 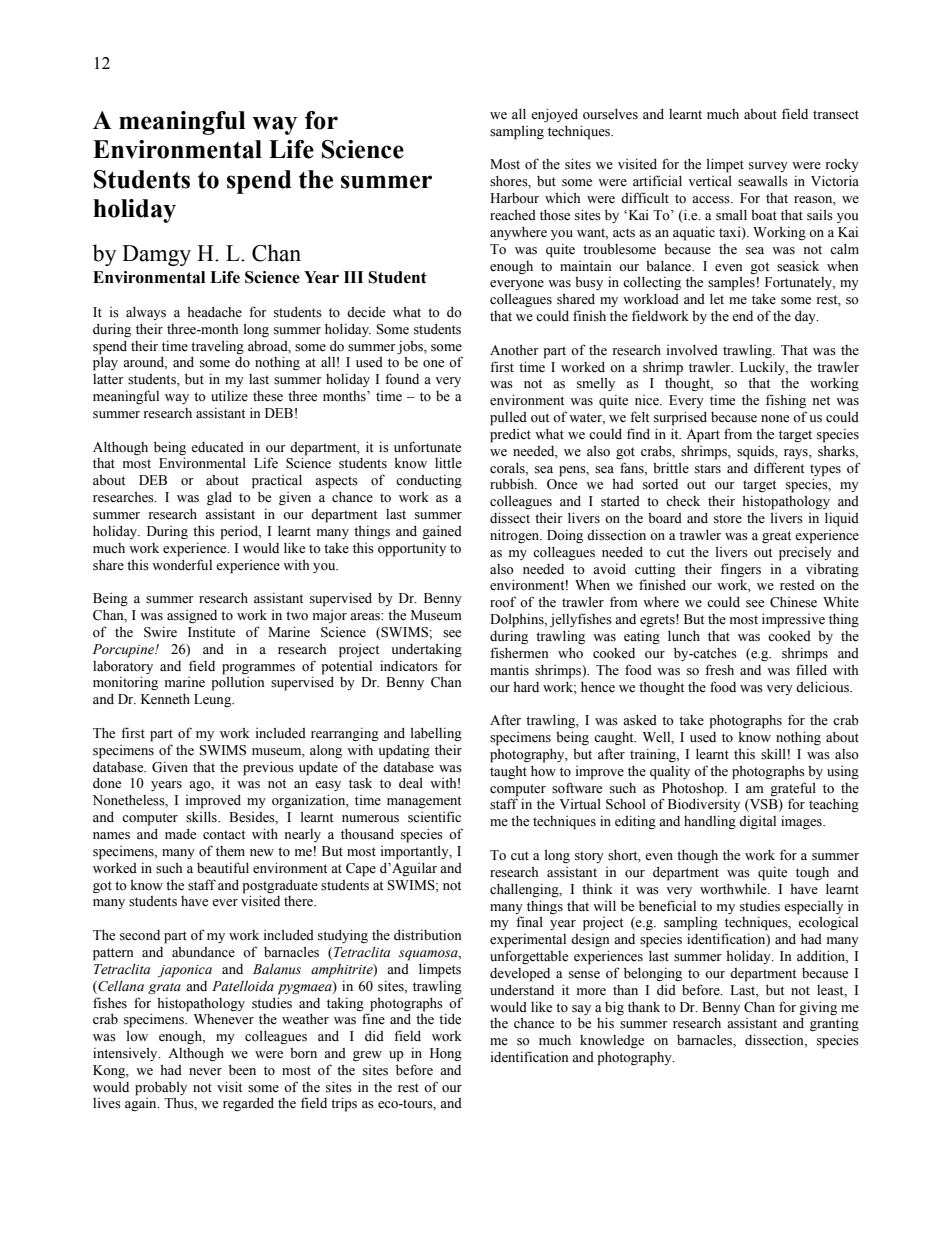 What do you see at coordinates (508, 772) in the screenshot?
I see `taught` at bounding box center [508, 772].
